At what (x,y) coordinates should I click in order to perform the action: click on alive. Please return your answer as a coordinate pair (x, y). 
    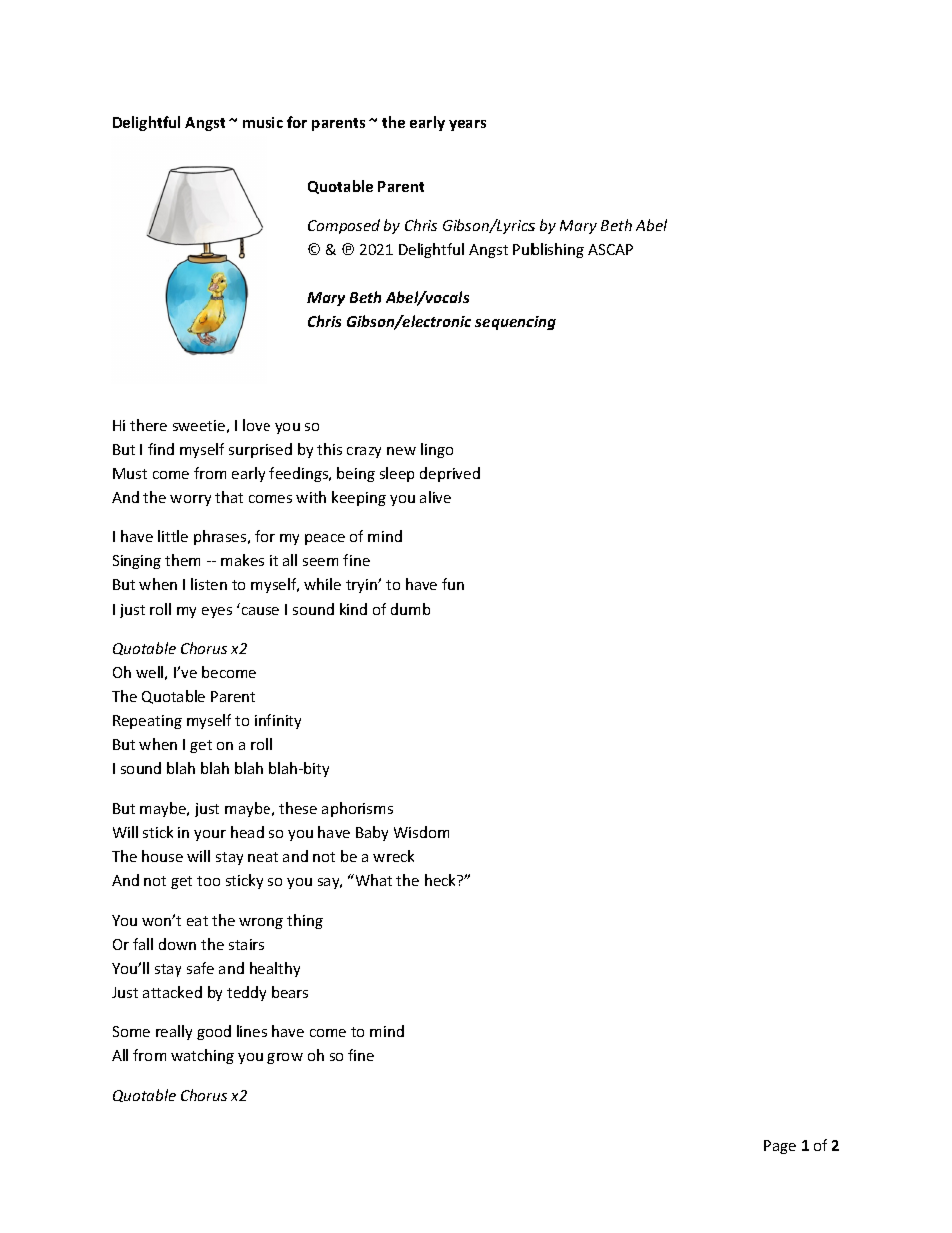
    Looking at the image, I should click on (435, 497).
